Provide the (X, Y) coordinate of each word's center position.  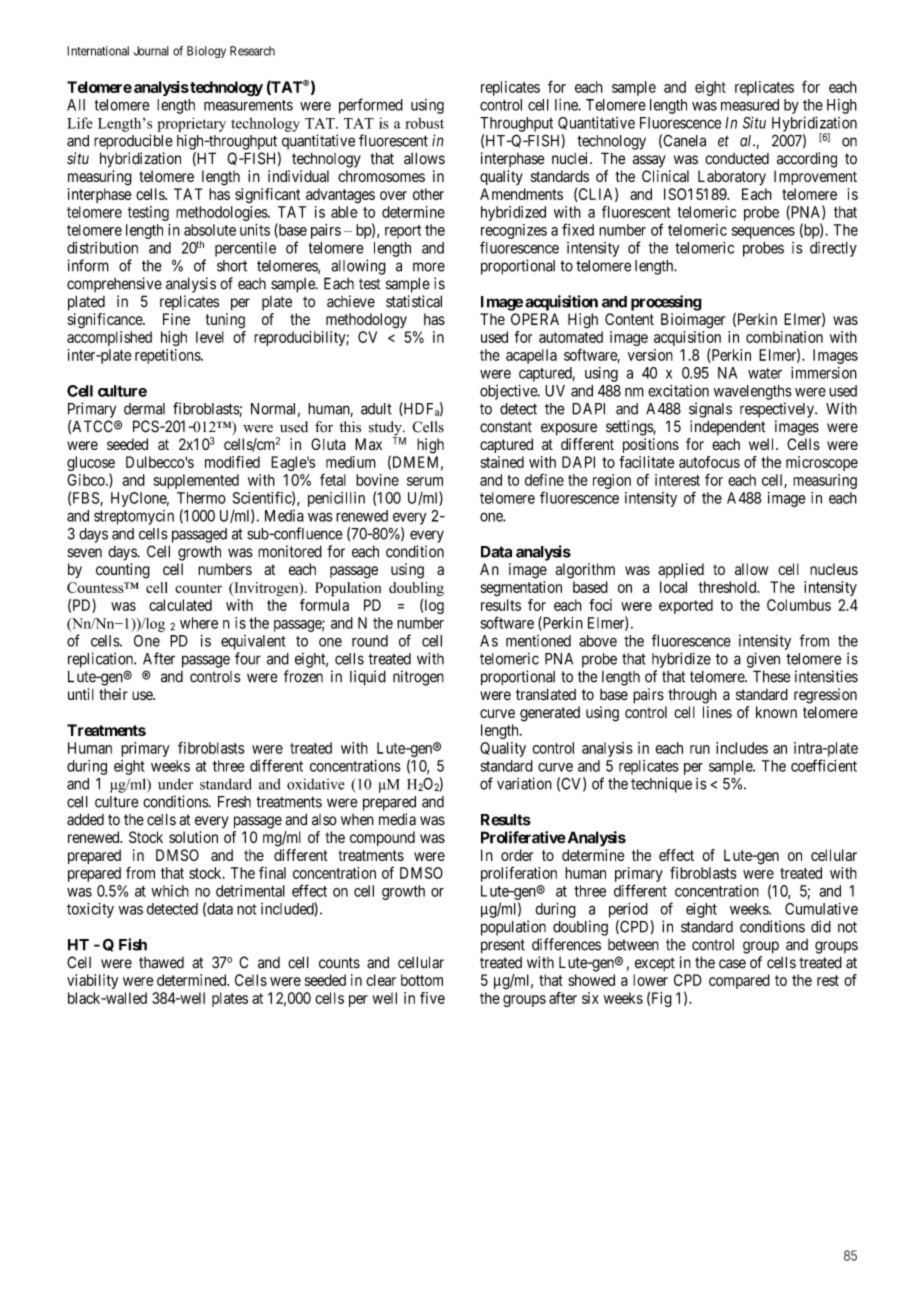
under (175, 784)
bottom (422, 980)
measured (750, 105)
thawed (161, 963)
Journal (151, 51)
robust (424, 123)
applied (681, 570)
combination (784, 337)
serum (425, 481)
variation (524, 783)
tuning (225, 321)
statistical (414, 301)
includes (742, 748)
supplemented (196, 481)
